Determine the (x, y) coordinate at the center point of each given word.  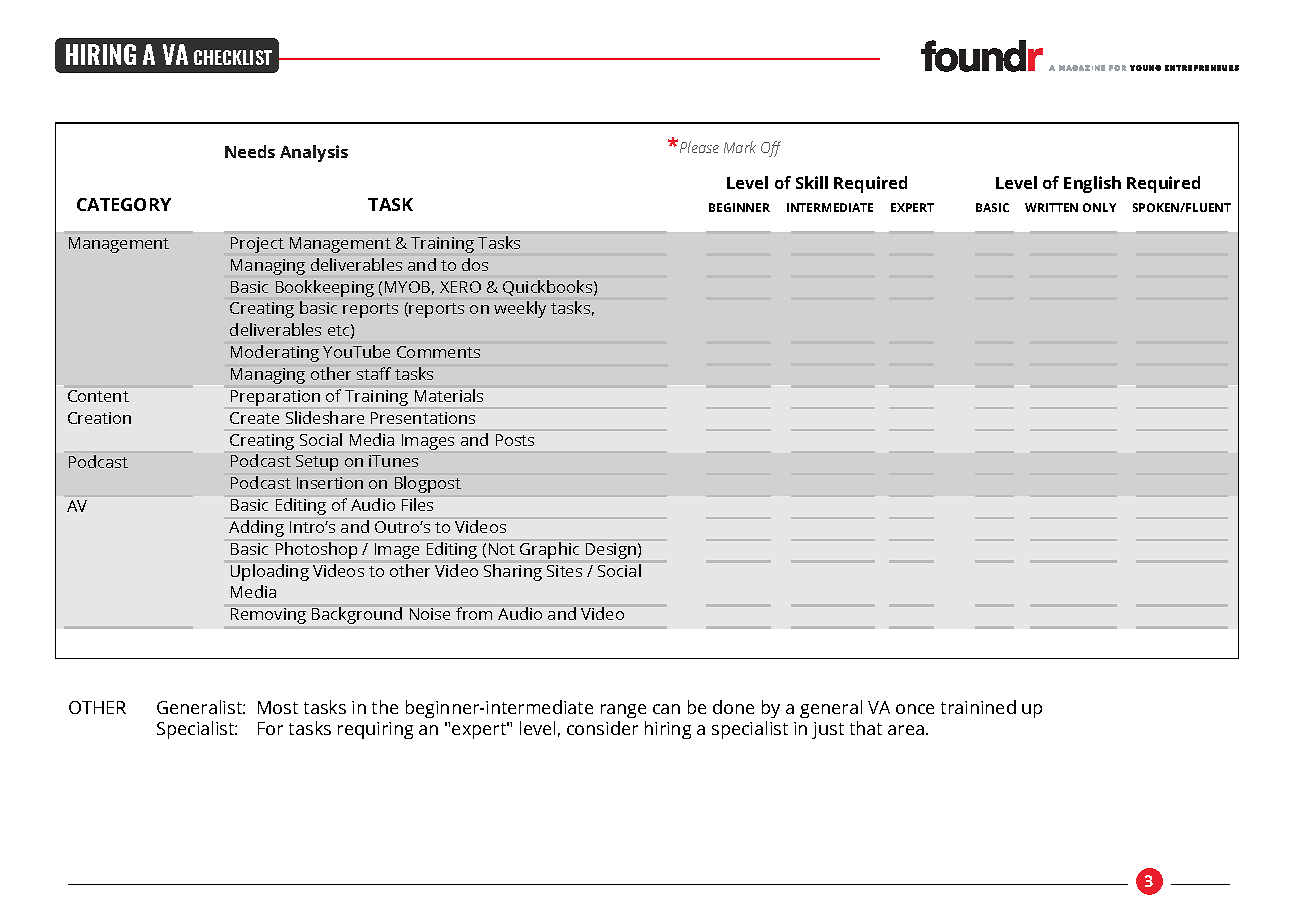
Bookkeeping (325, 288)
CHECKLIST (233, 57)
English (1092, 184)
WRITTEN (1051, 207)
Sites (564, 571)
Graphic (549, 550)
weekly (520, 309)
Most (278, 707)
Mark (740, 147)
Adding (256, 528)
